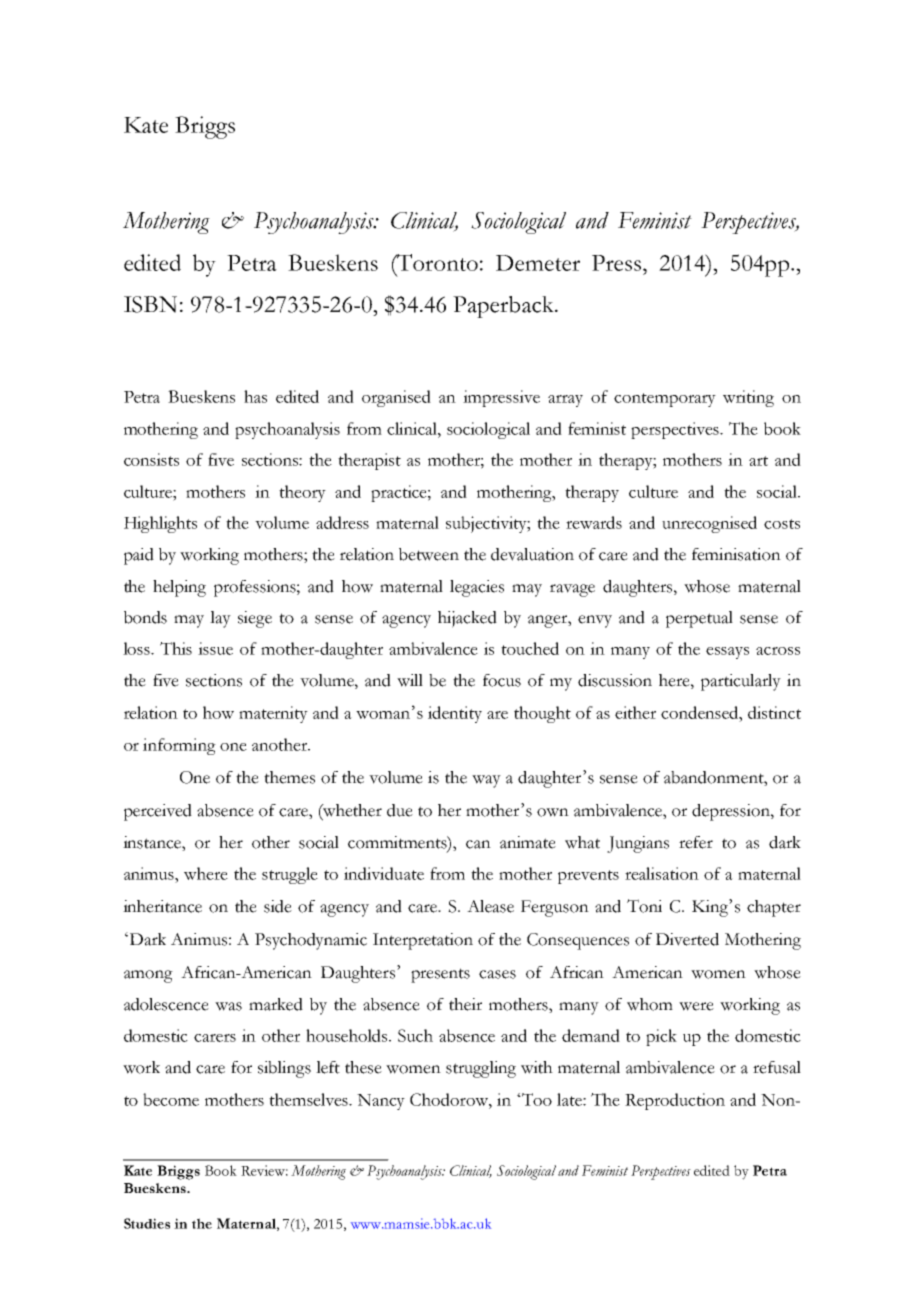 The image size is (924, 1308). I want to click on Toronto, so click(436, 262).
